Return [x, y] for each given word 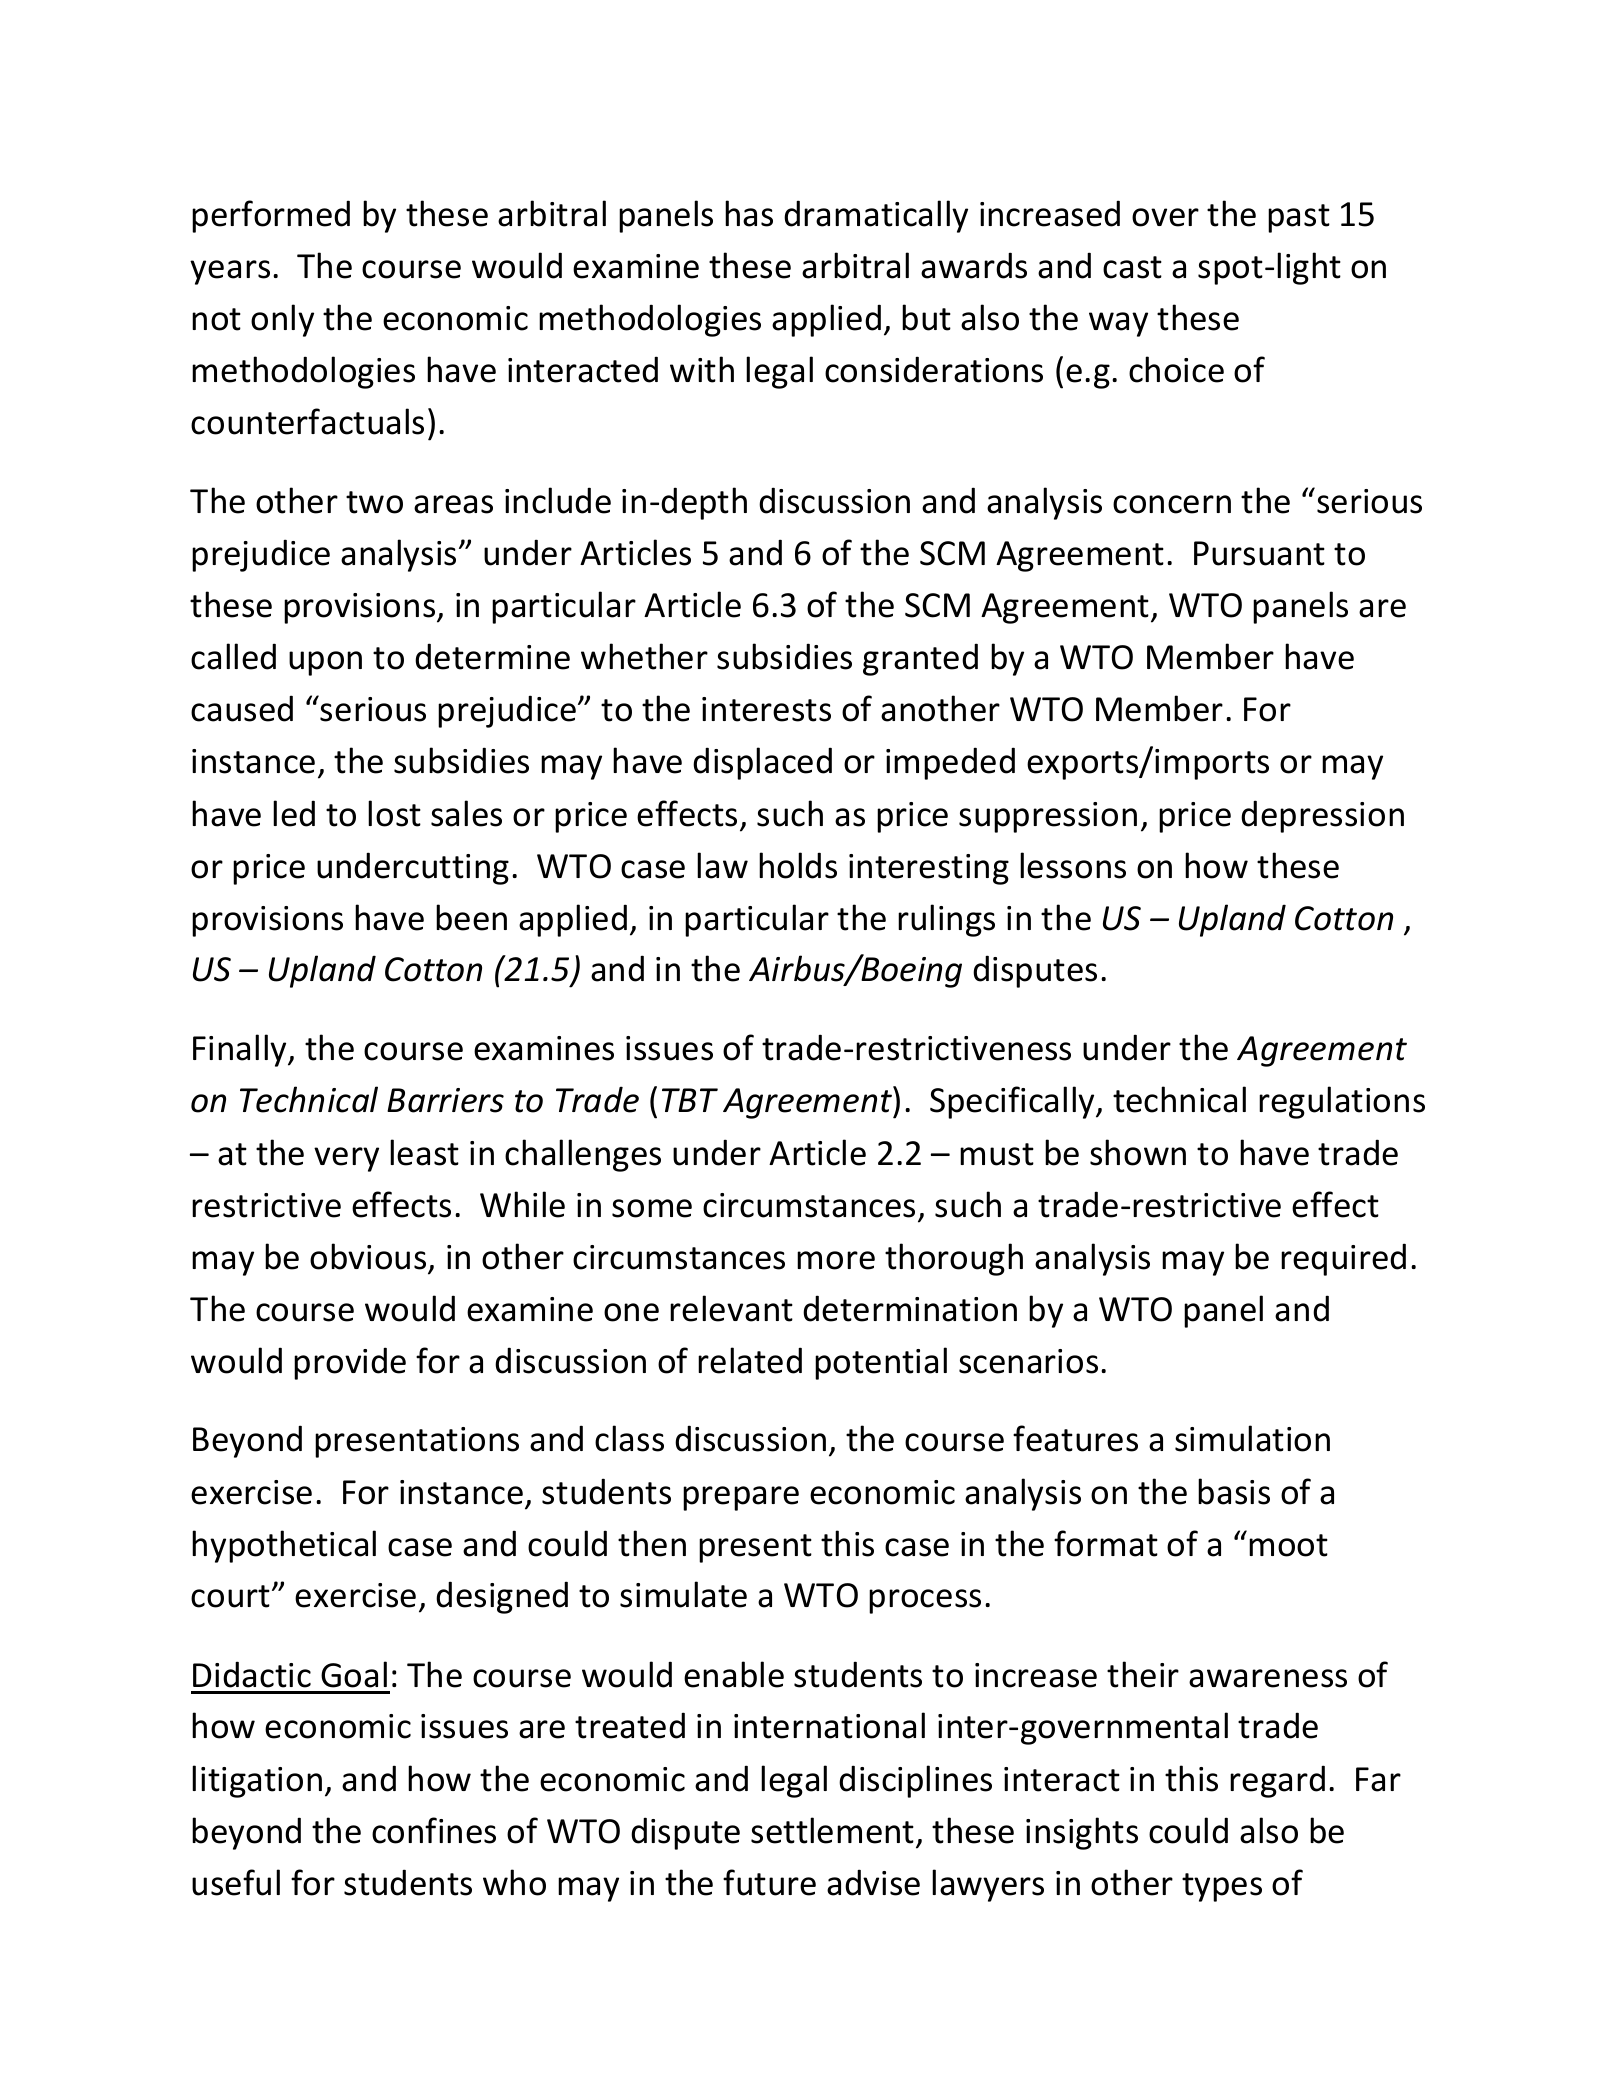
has [749, 213]
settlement [832, 1830]
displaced [762, 763]
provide [350, 1363]
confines [434, 1830]
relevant [731, 1308]
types [1222, 1887]
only [282, 320]
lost [394, 813]
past [1299, 218]
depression [1322, 816]
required [1343, 1259]
